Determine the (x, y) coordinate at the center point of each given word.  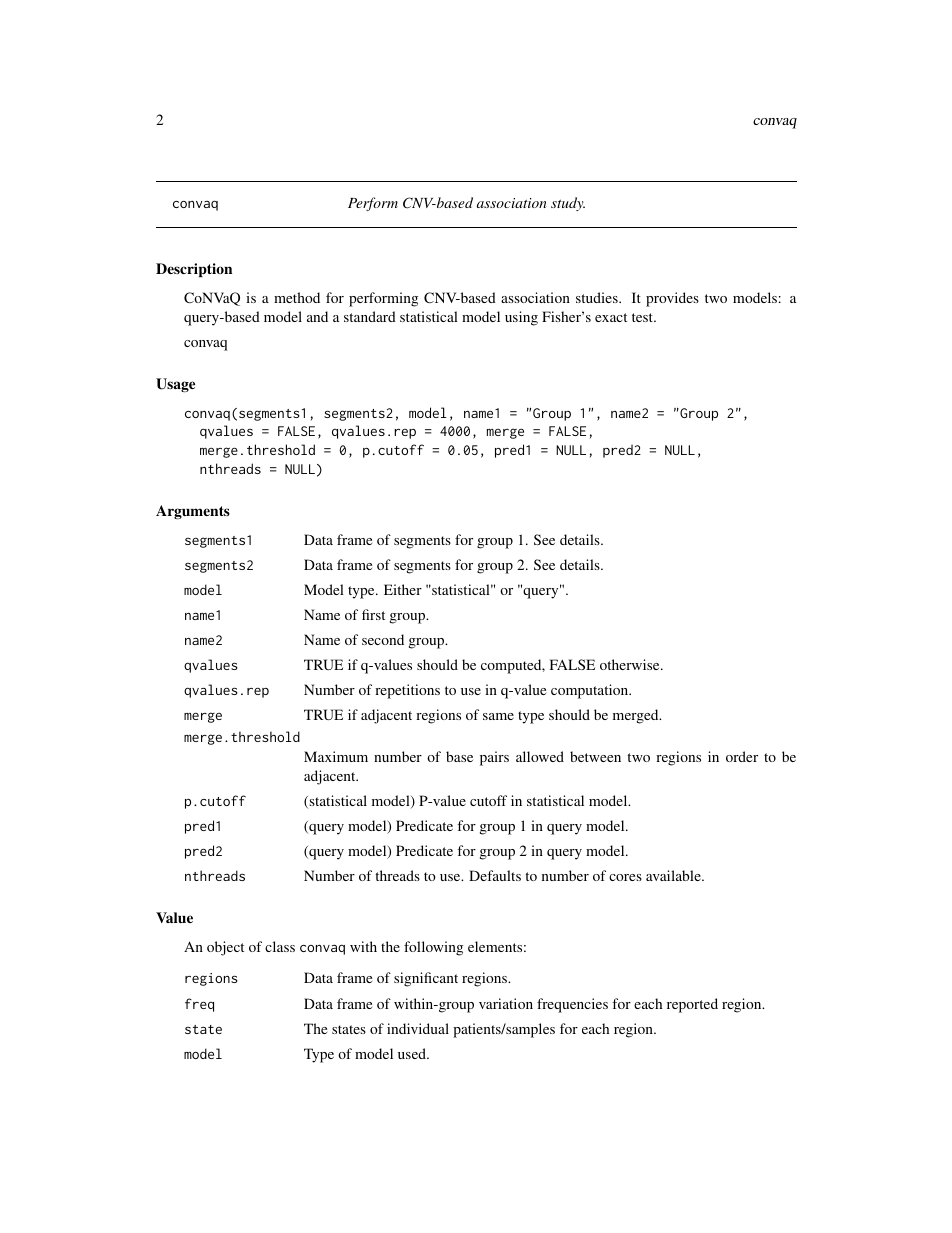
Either (403, 589)
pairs (494, 758)
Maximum (336, 756)
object (225, 948)
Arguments (193, 512)
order (742, 756)
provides (672, 299)
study (568, 204)
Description (194, 270)
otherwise (631, 664)
